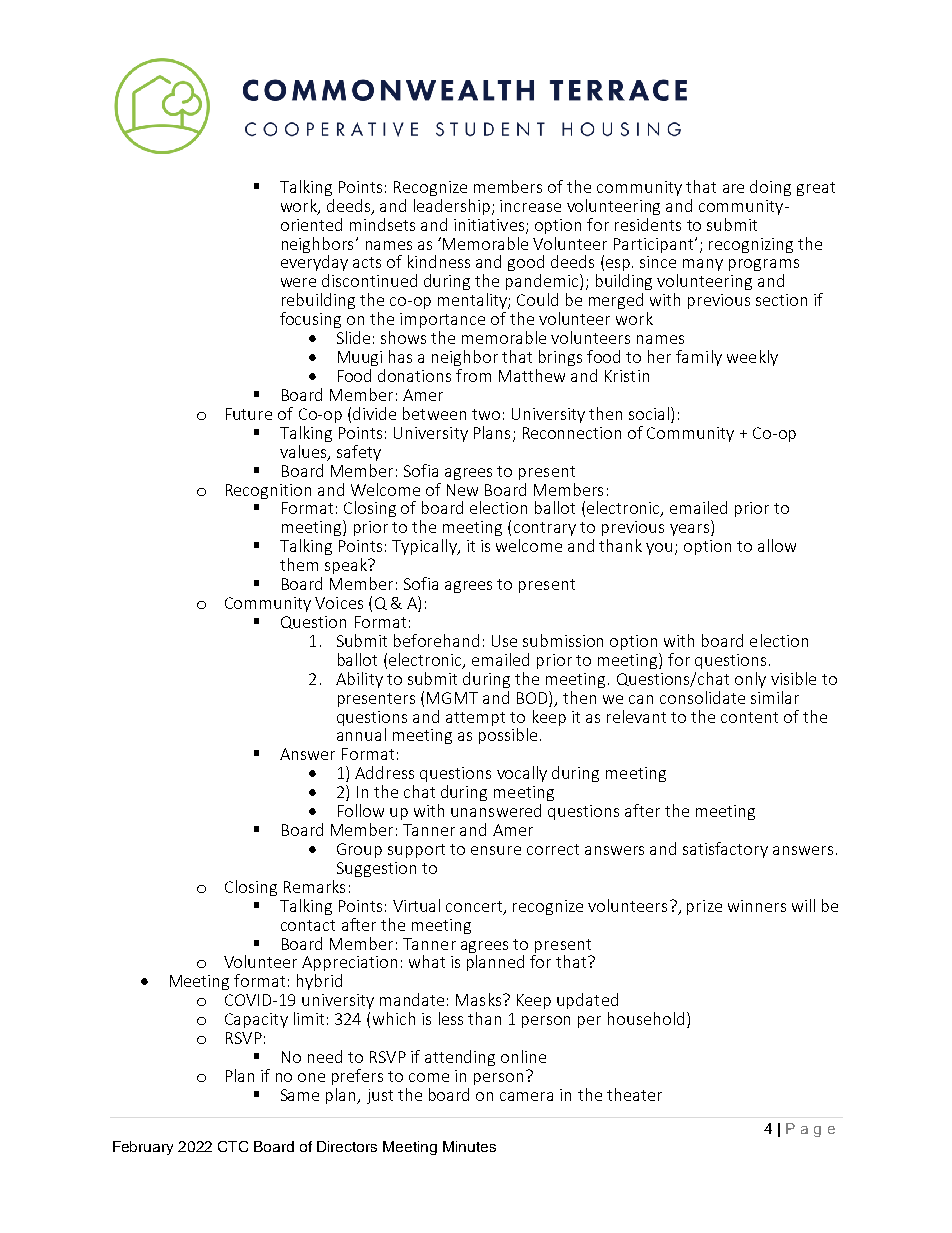  I want to click on weekly, so click(752, 358).
